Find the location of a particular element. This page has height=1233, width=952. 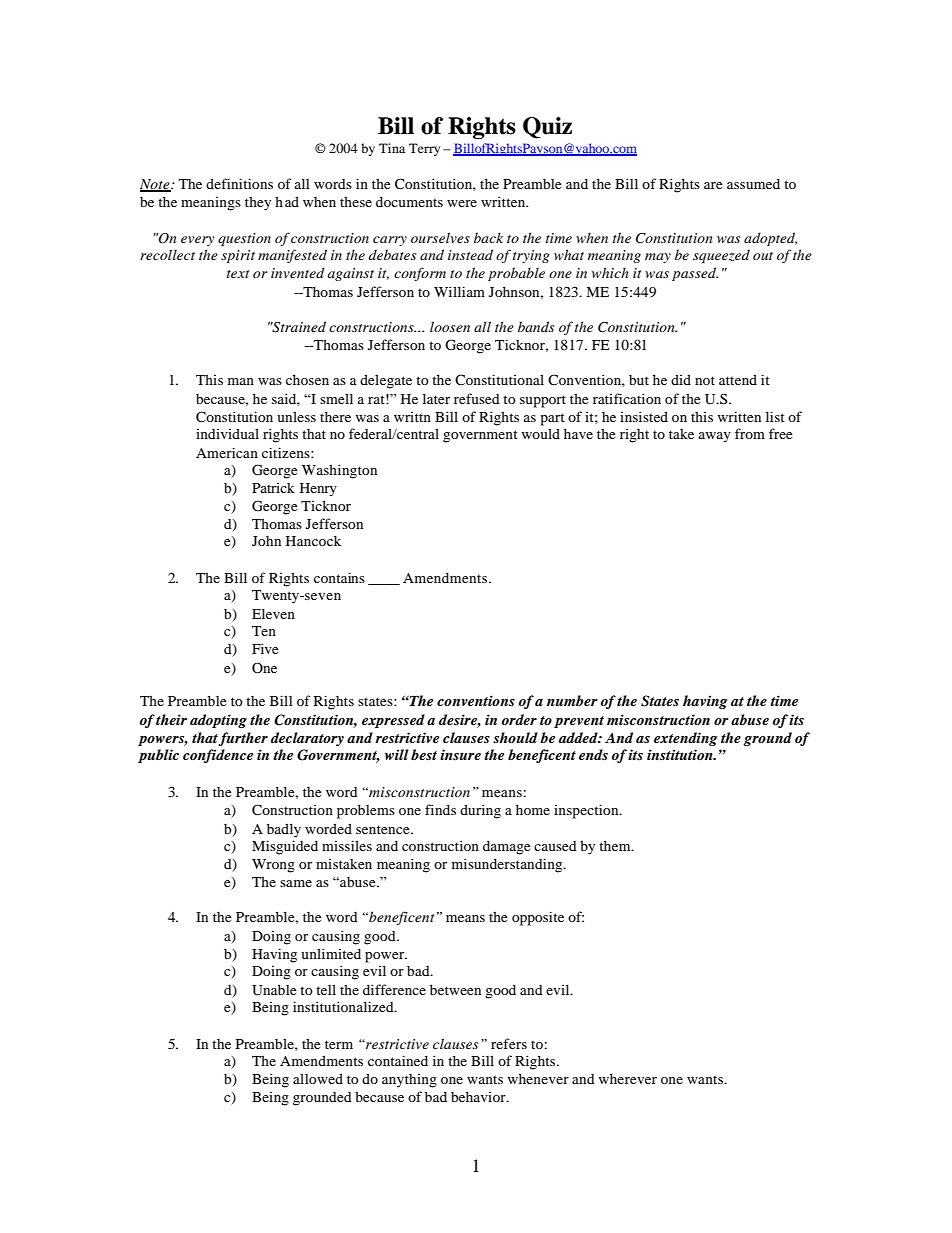

definitions is located at coordinates (239, 183).
